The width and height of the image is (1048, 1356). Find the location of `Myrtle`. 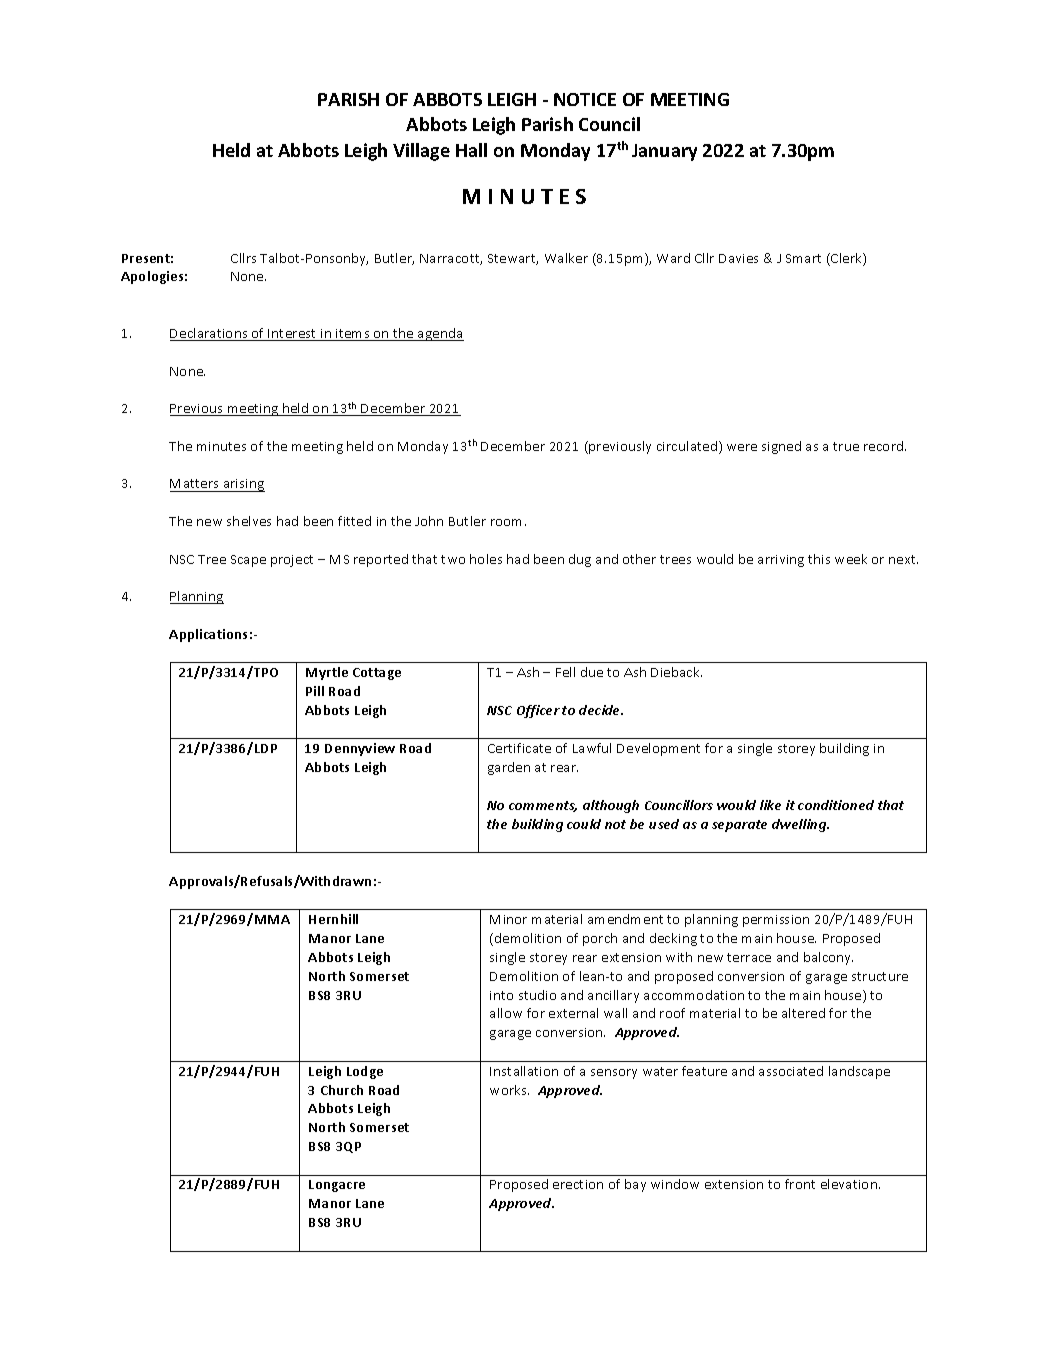

Myrtle is located at coordinates (327, 673).
